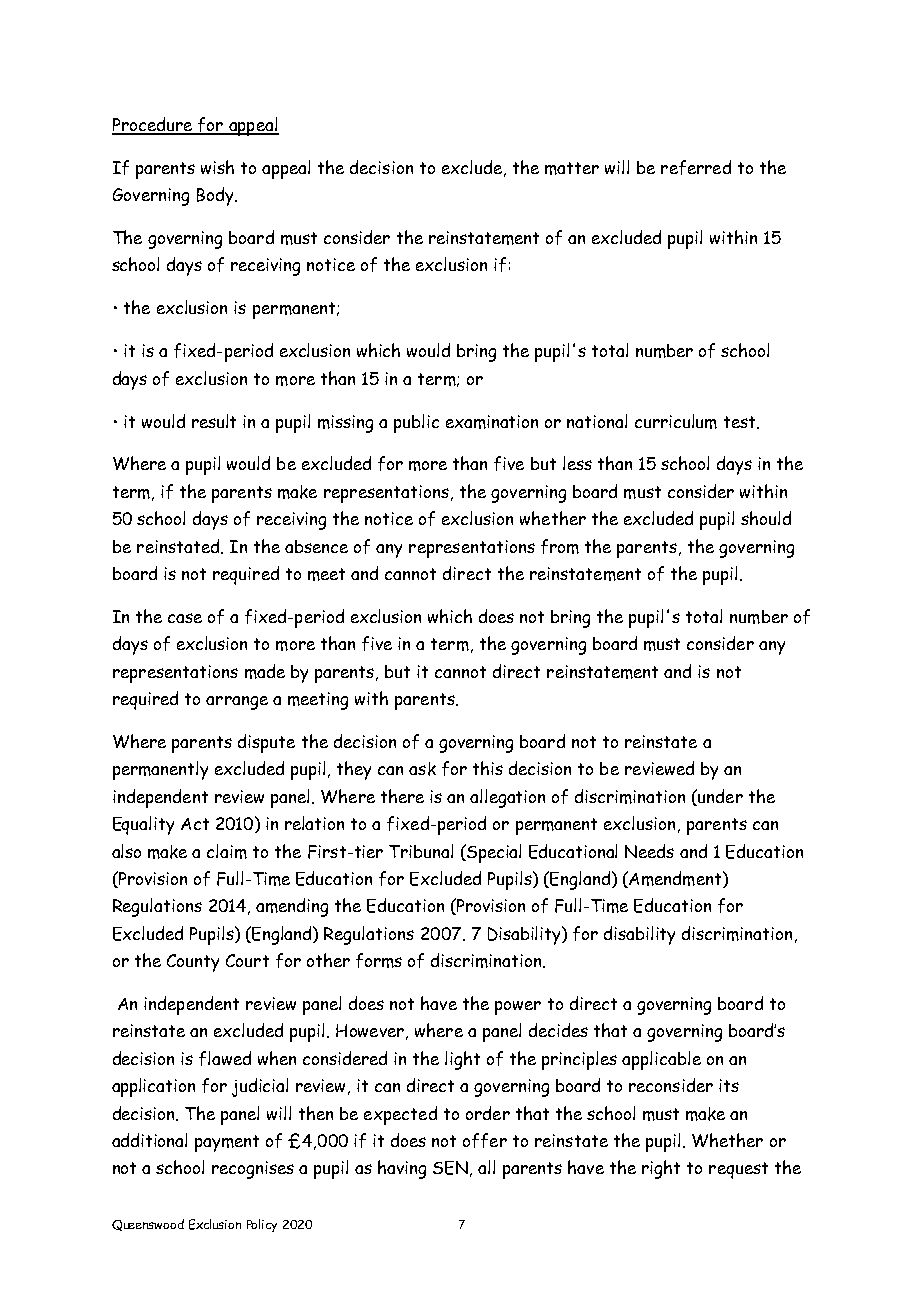 Image resolution: width=924 pixels, height=1308 pixels. I want to click on referred, so click(696, 167).
